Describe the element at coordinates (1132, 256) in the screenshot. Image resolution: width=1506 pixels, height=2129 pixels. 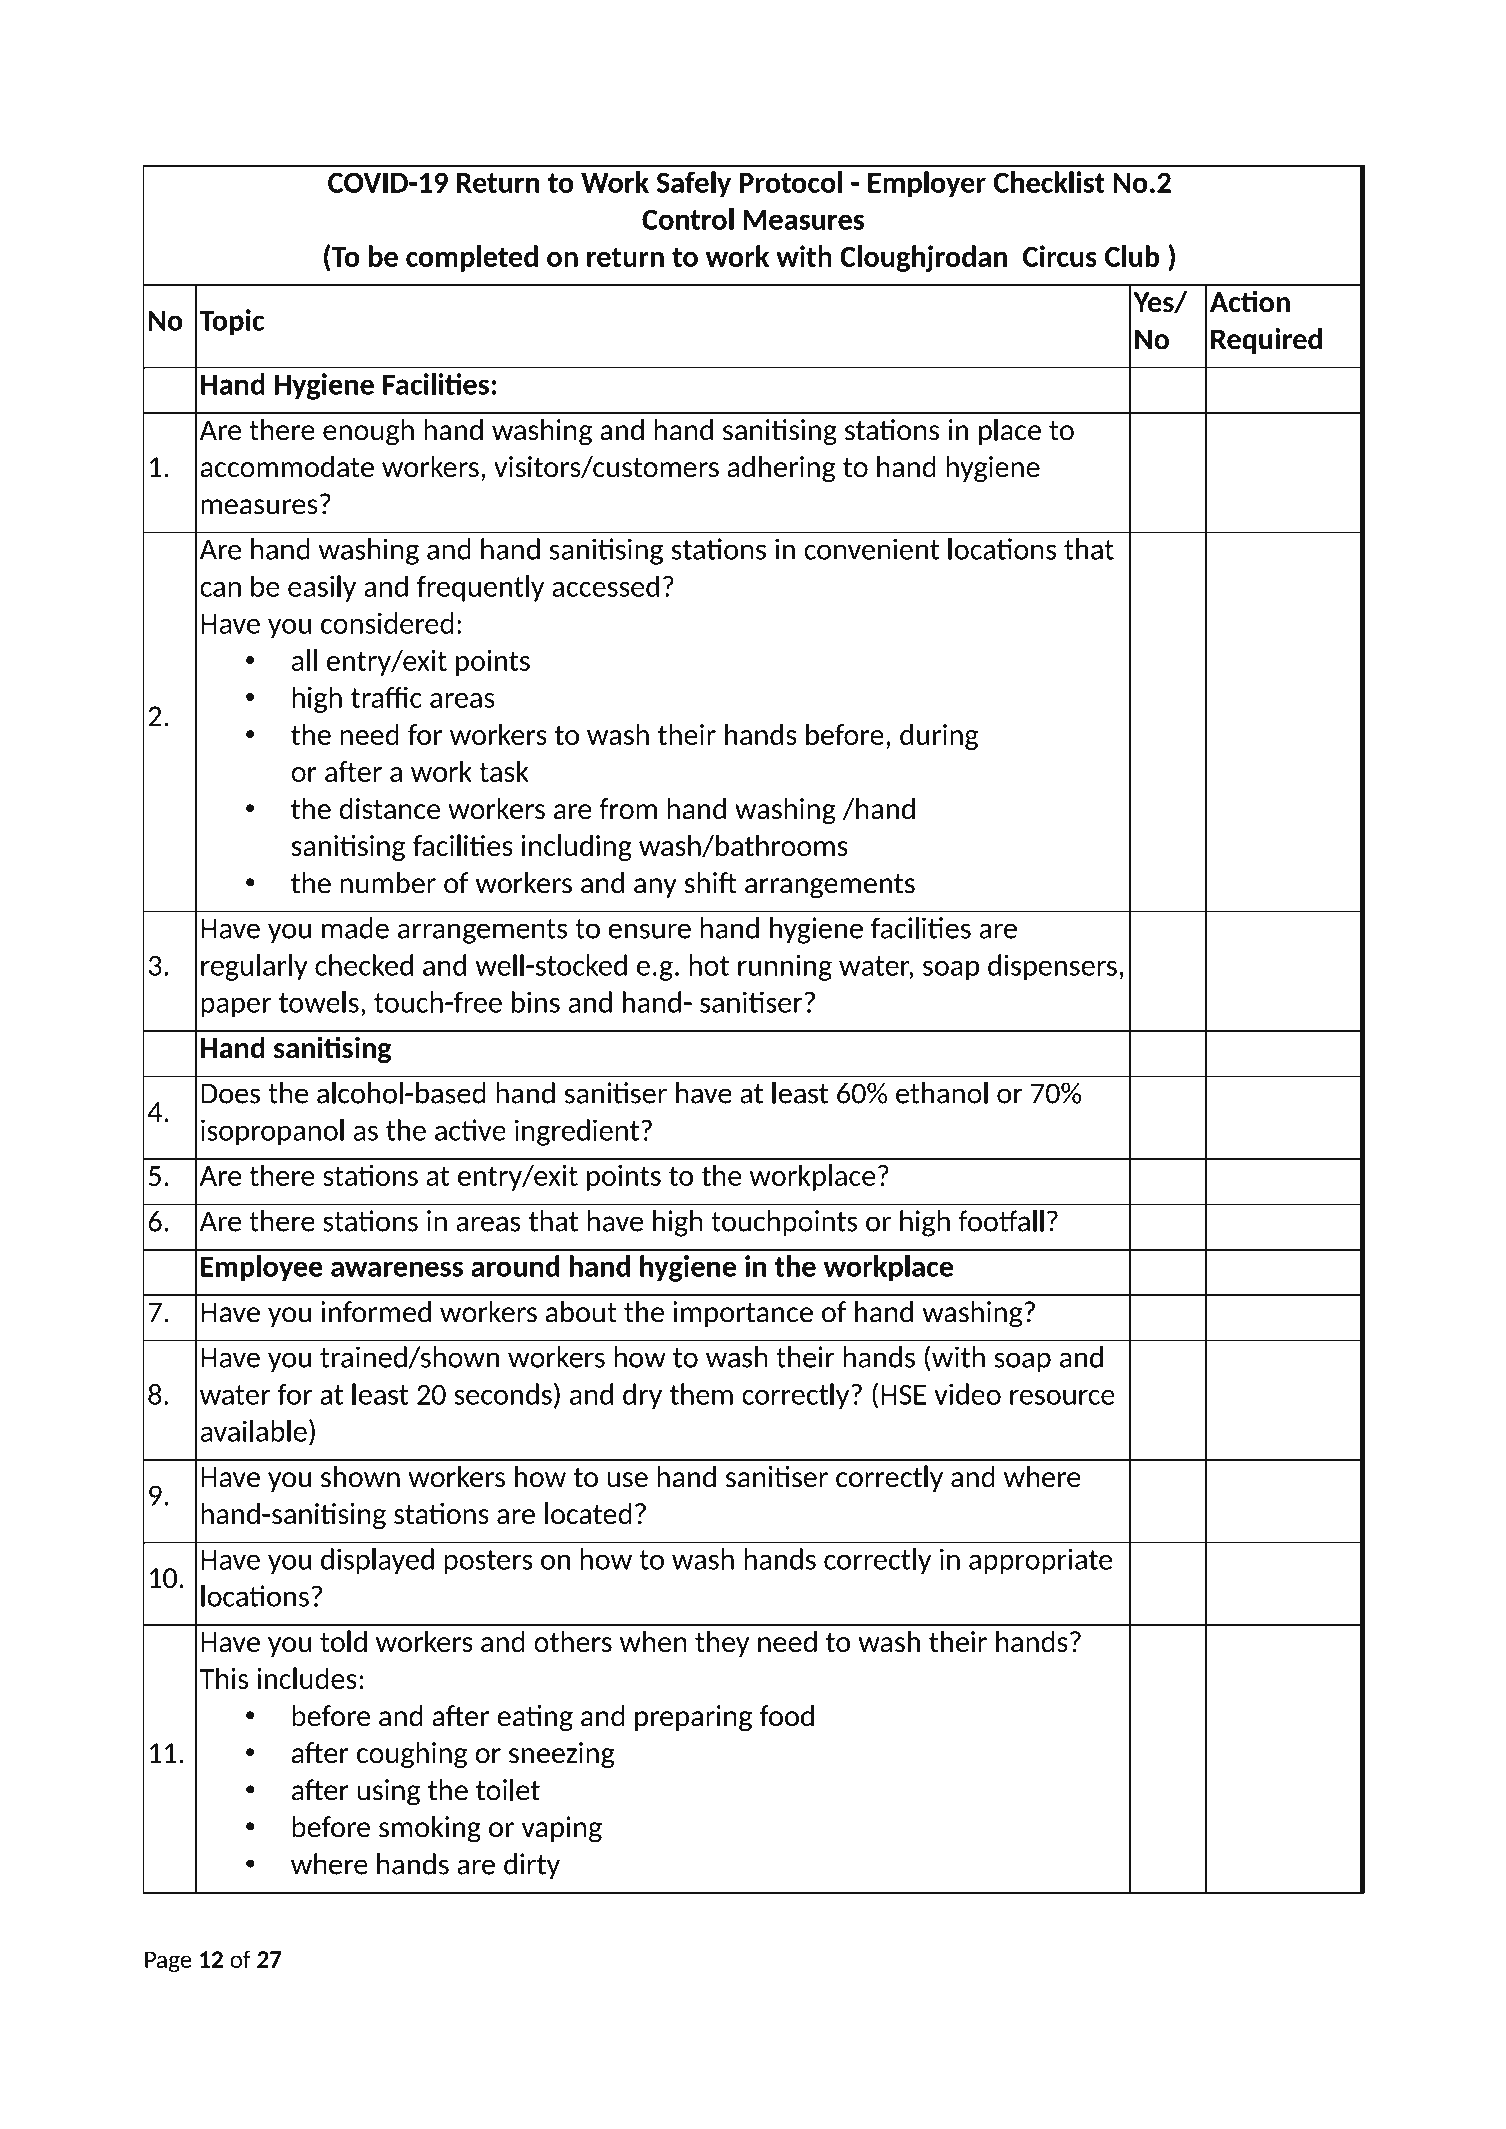
I see `Club` at that location.
